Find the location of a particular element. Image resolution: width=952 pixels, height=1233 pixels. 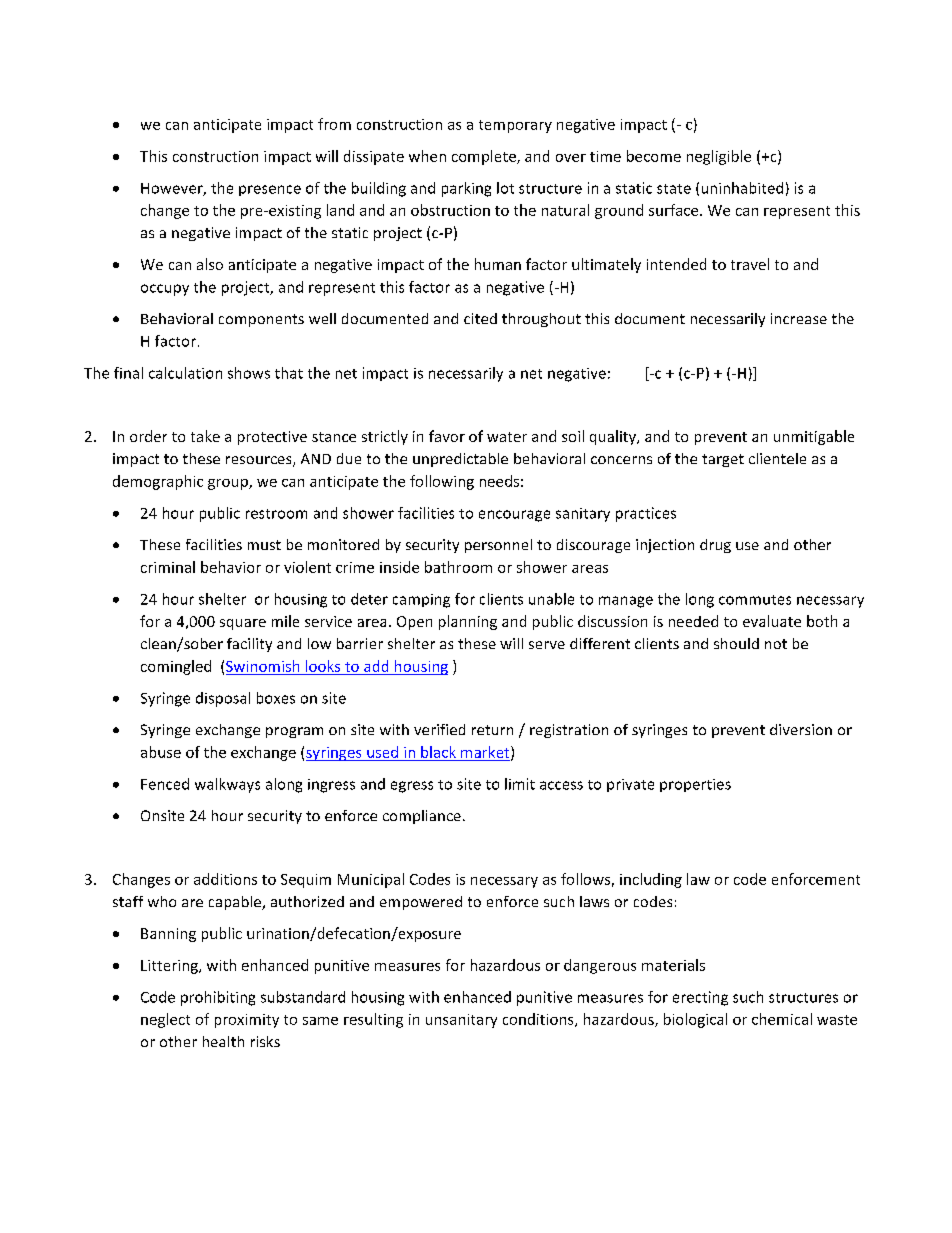

take is located at coordinates (205, 436).
